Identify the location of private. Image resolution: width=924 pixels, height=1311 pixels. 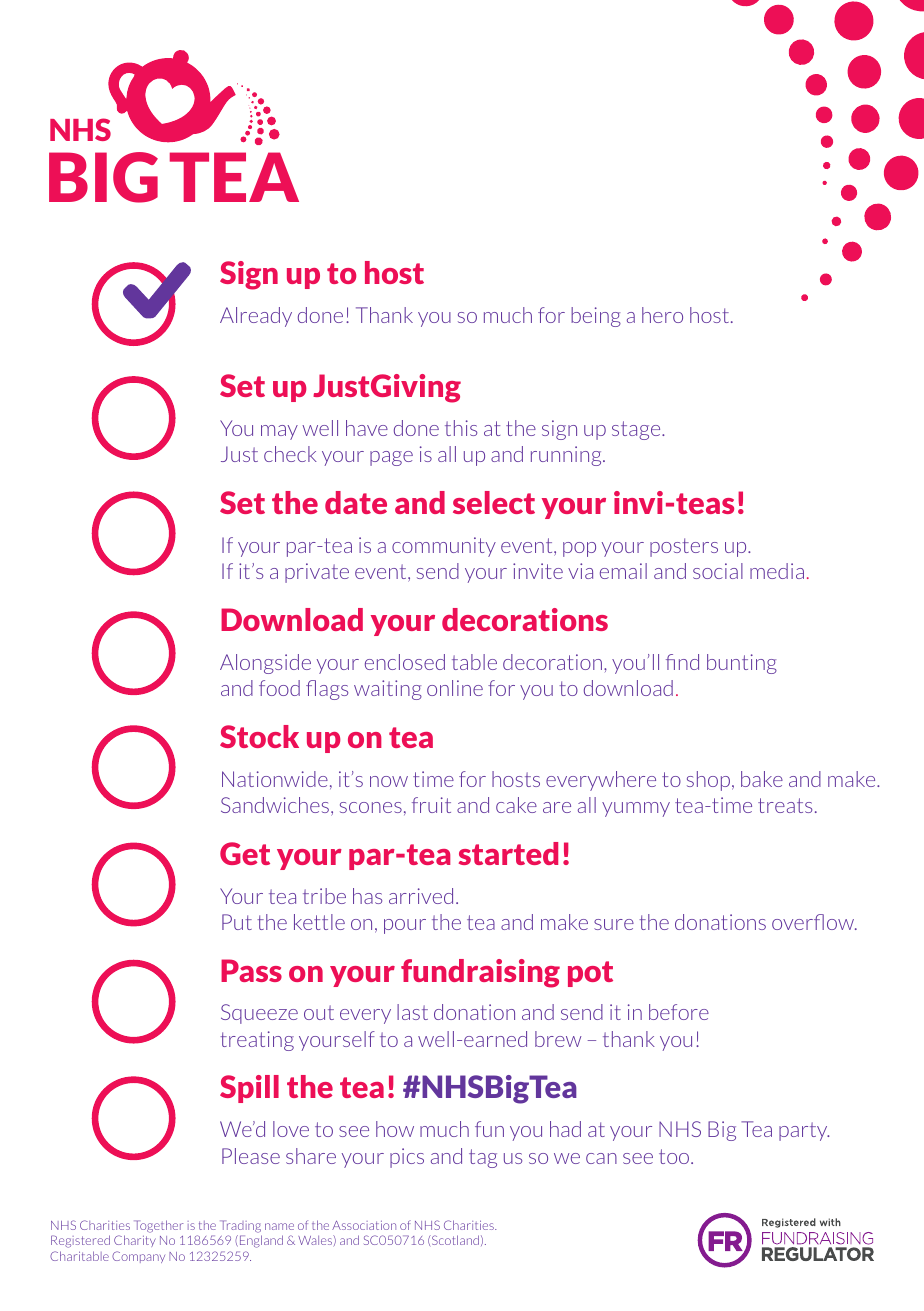
(317, 573).
